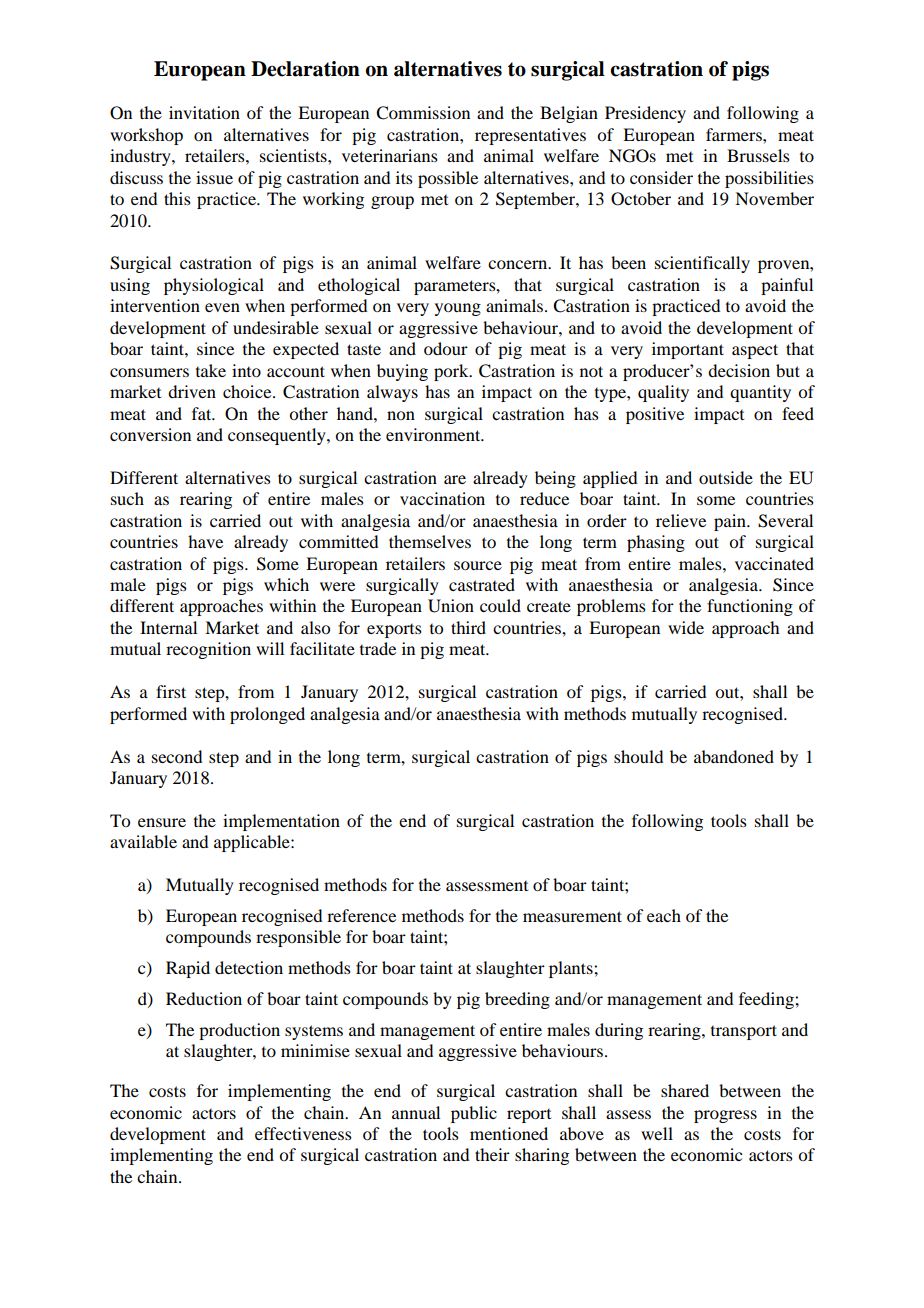 Image resolution: width=924 pixels, height=1308 pixels. Describe the element at coordinates (664, 915) in the screenshot. I see `each` at that location.
